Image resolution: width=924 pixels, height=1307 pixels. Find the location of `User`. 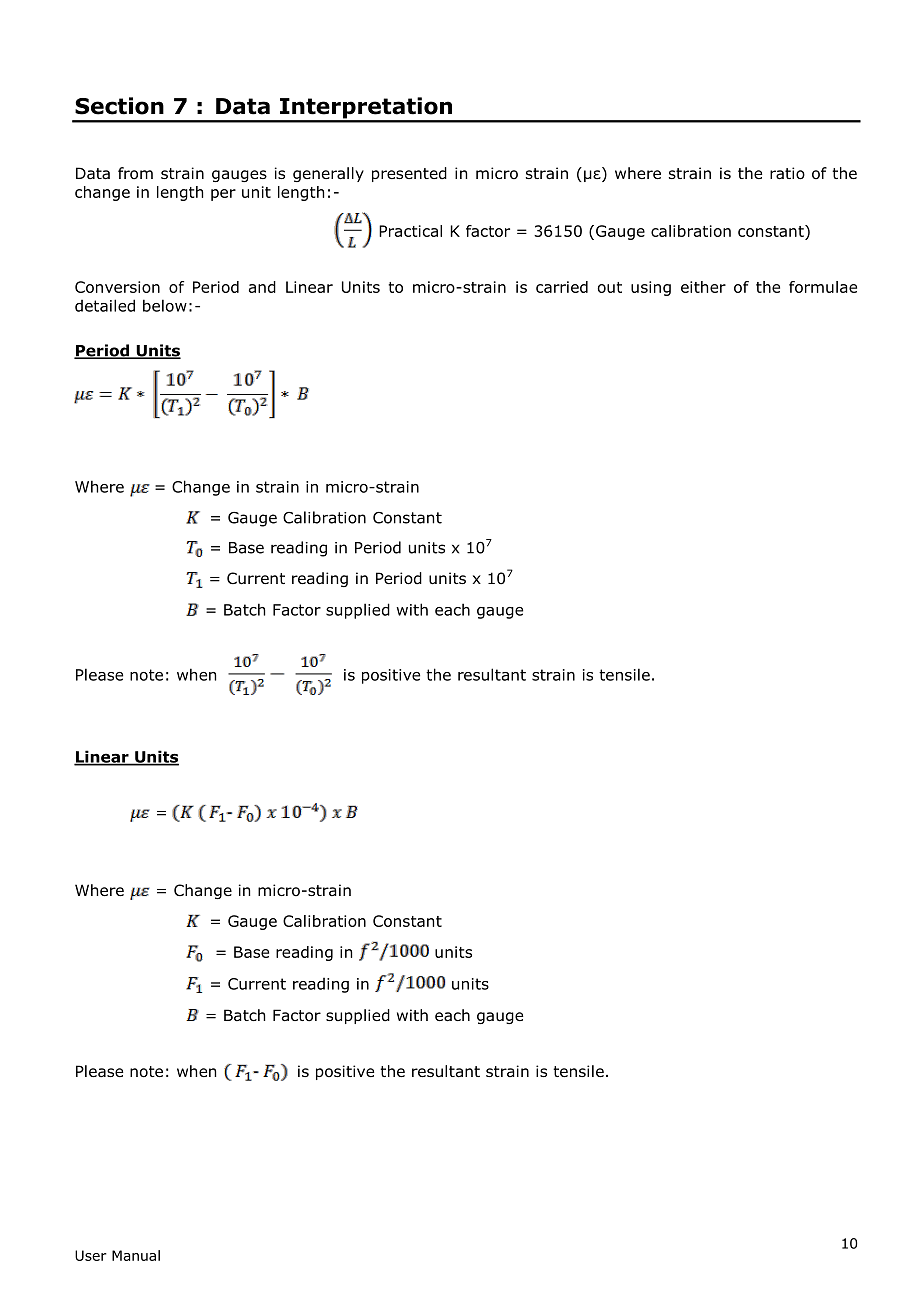

User is located at coordinates (91, 1255).
